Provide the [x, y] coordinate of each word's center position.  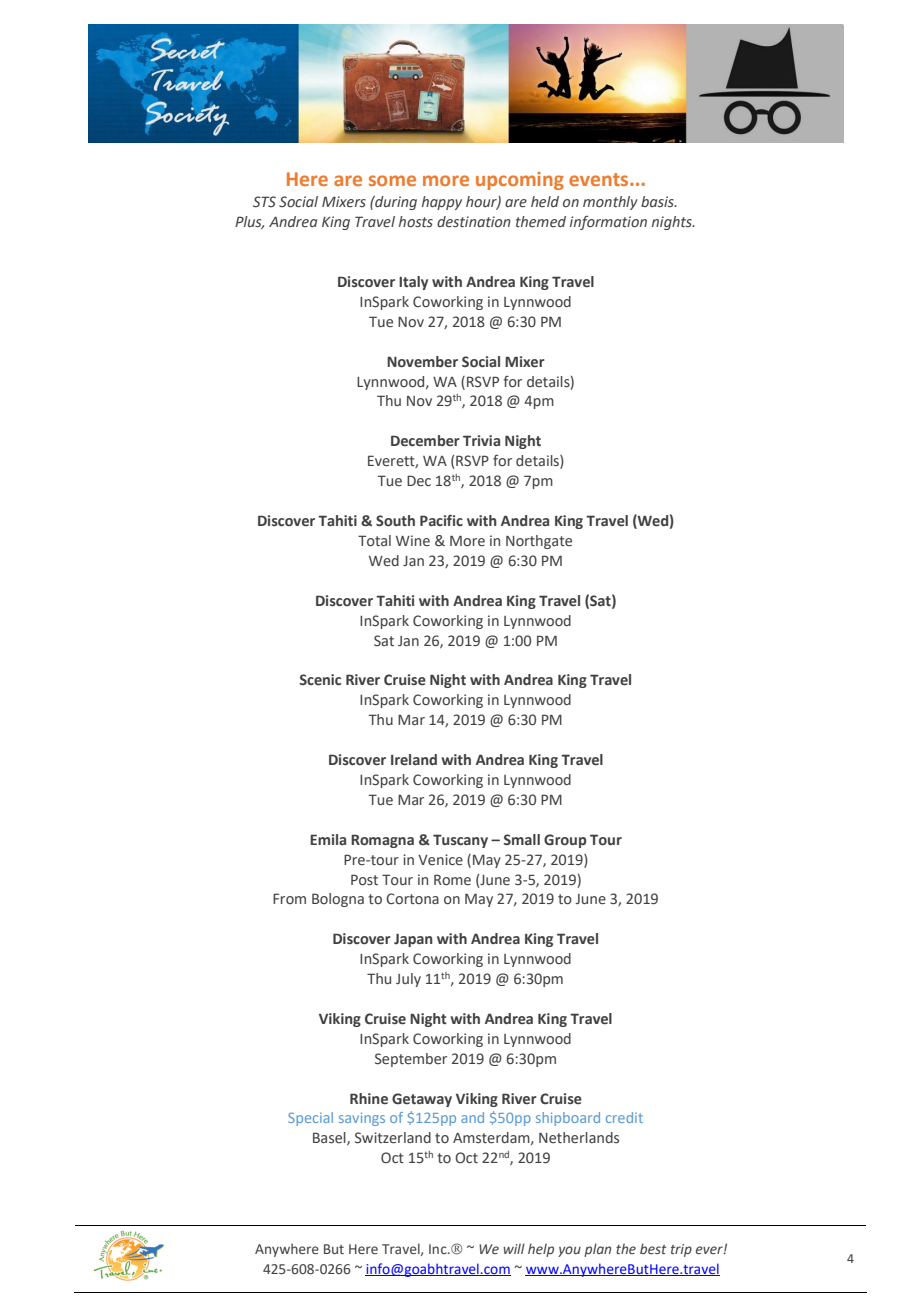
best [653, 1248]
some [392, 180]
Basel [330, 1138]
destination [474, 221]
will [514, 1248]
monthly [610, 203]
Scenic [320, 680]
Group [565, 841]
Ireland [414, 760]
